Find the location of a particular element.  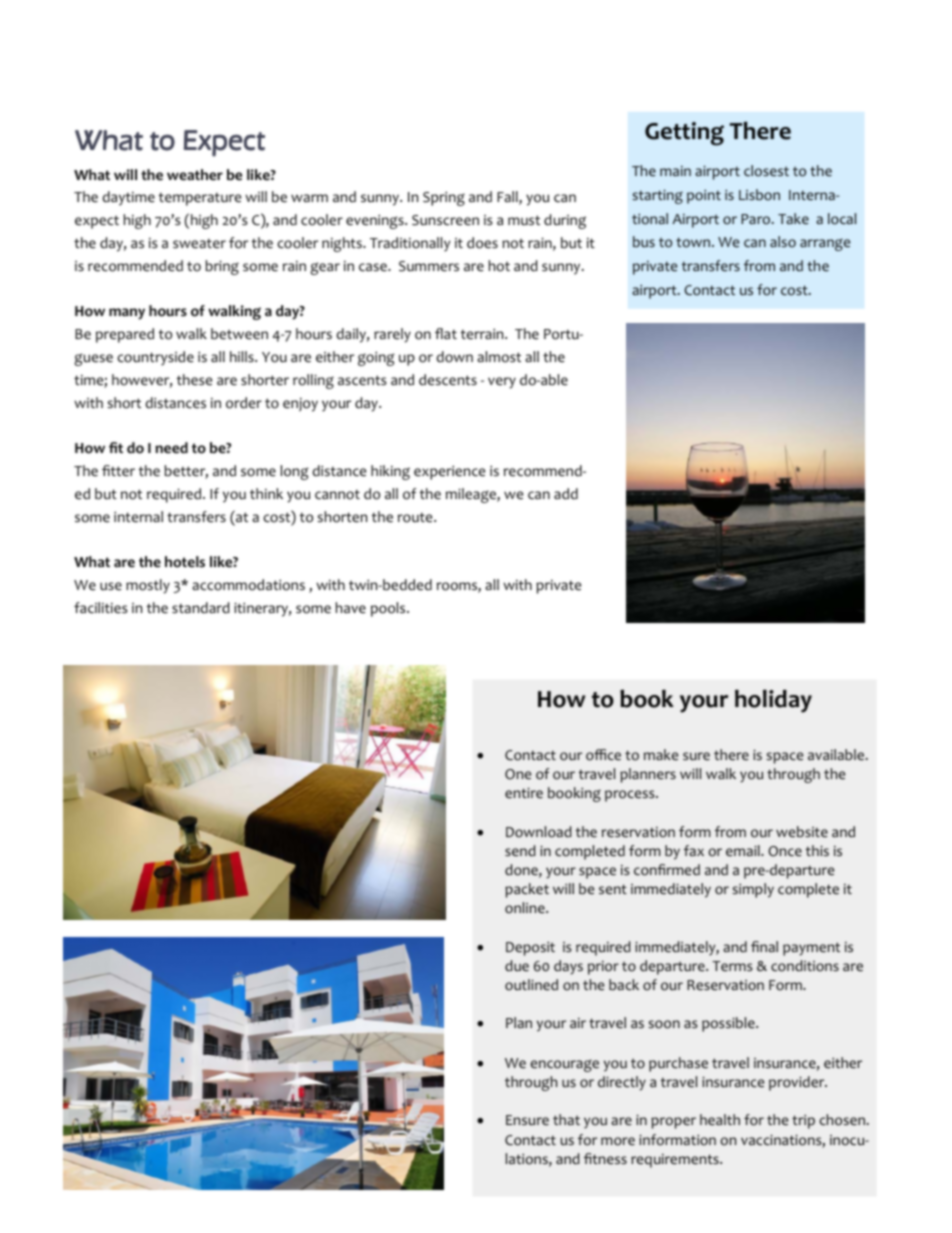

holiday is located at coordinates (773, 701).
